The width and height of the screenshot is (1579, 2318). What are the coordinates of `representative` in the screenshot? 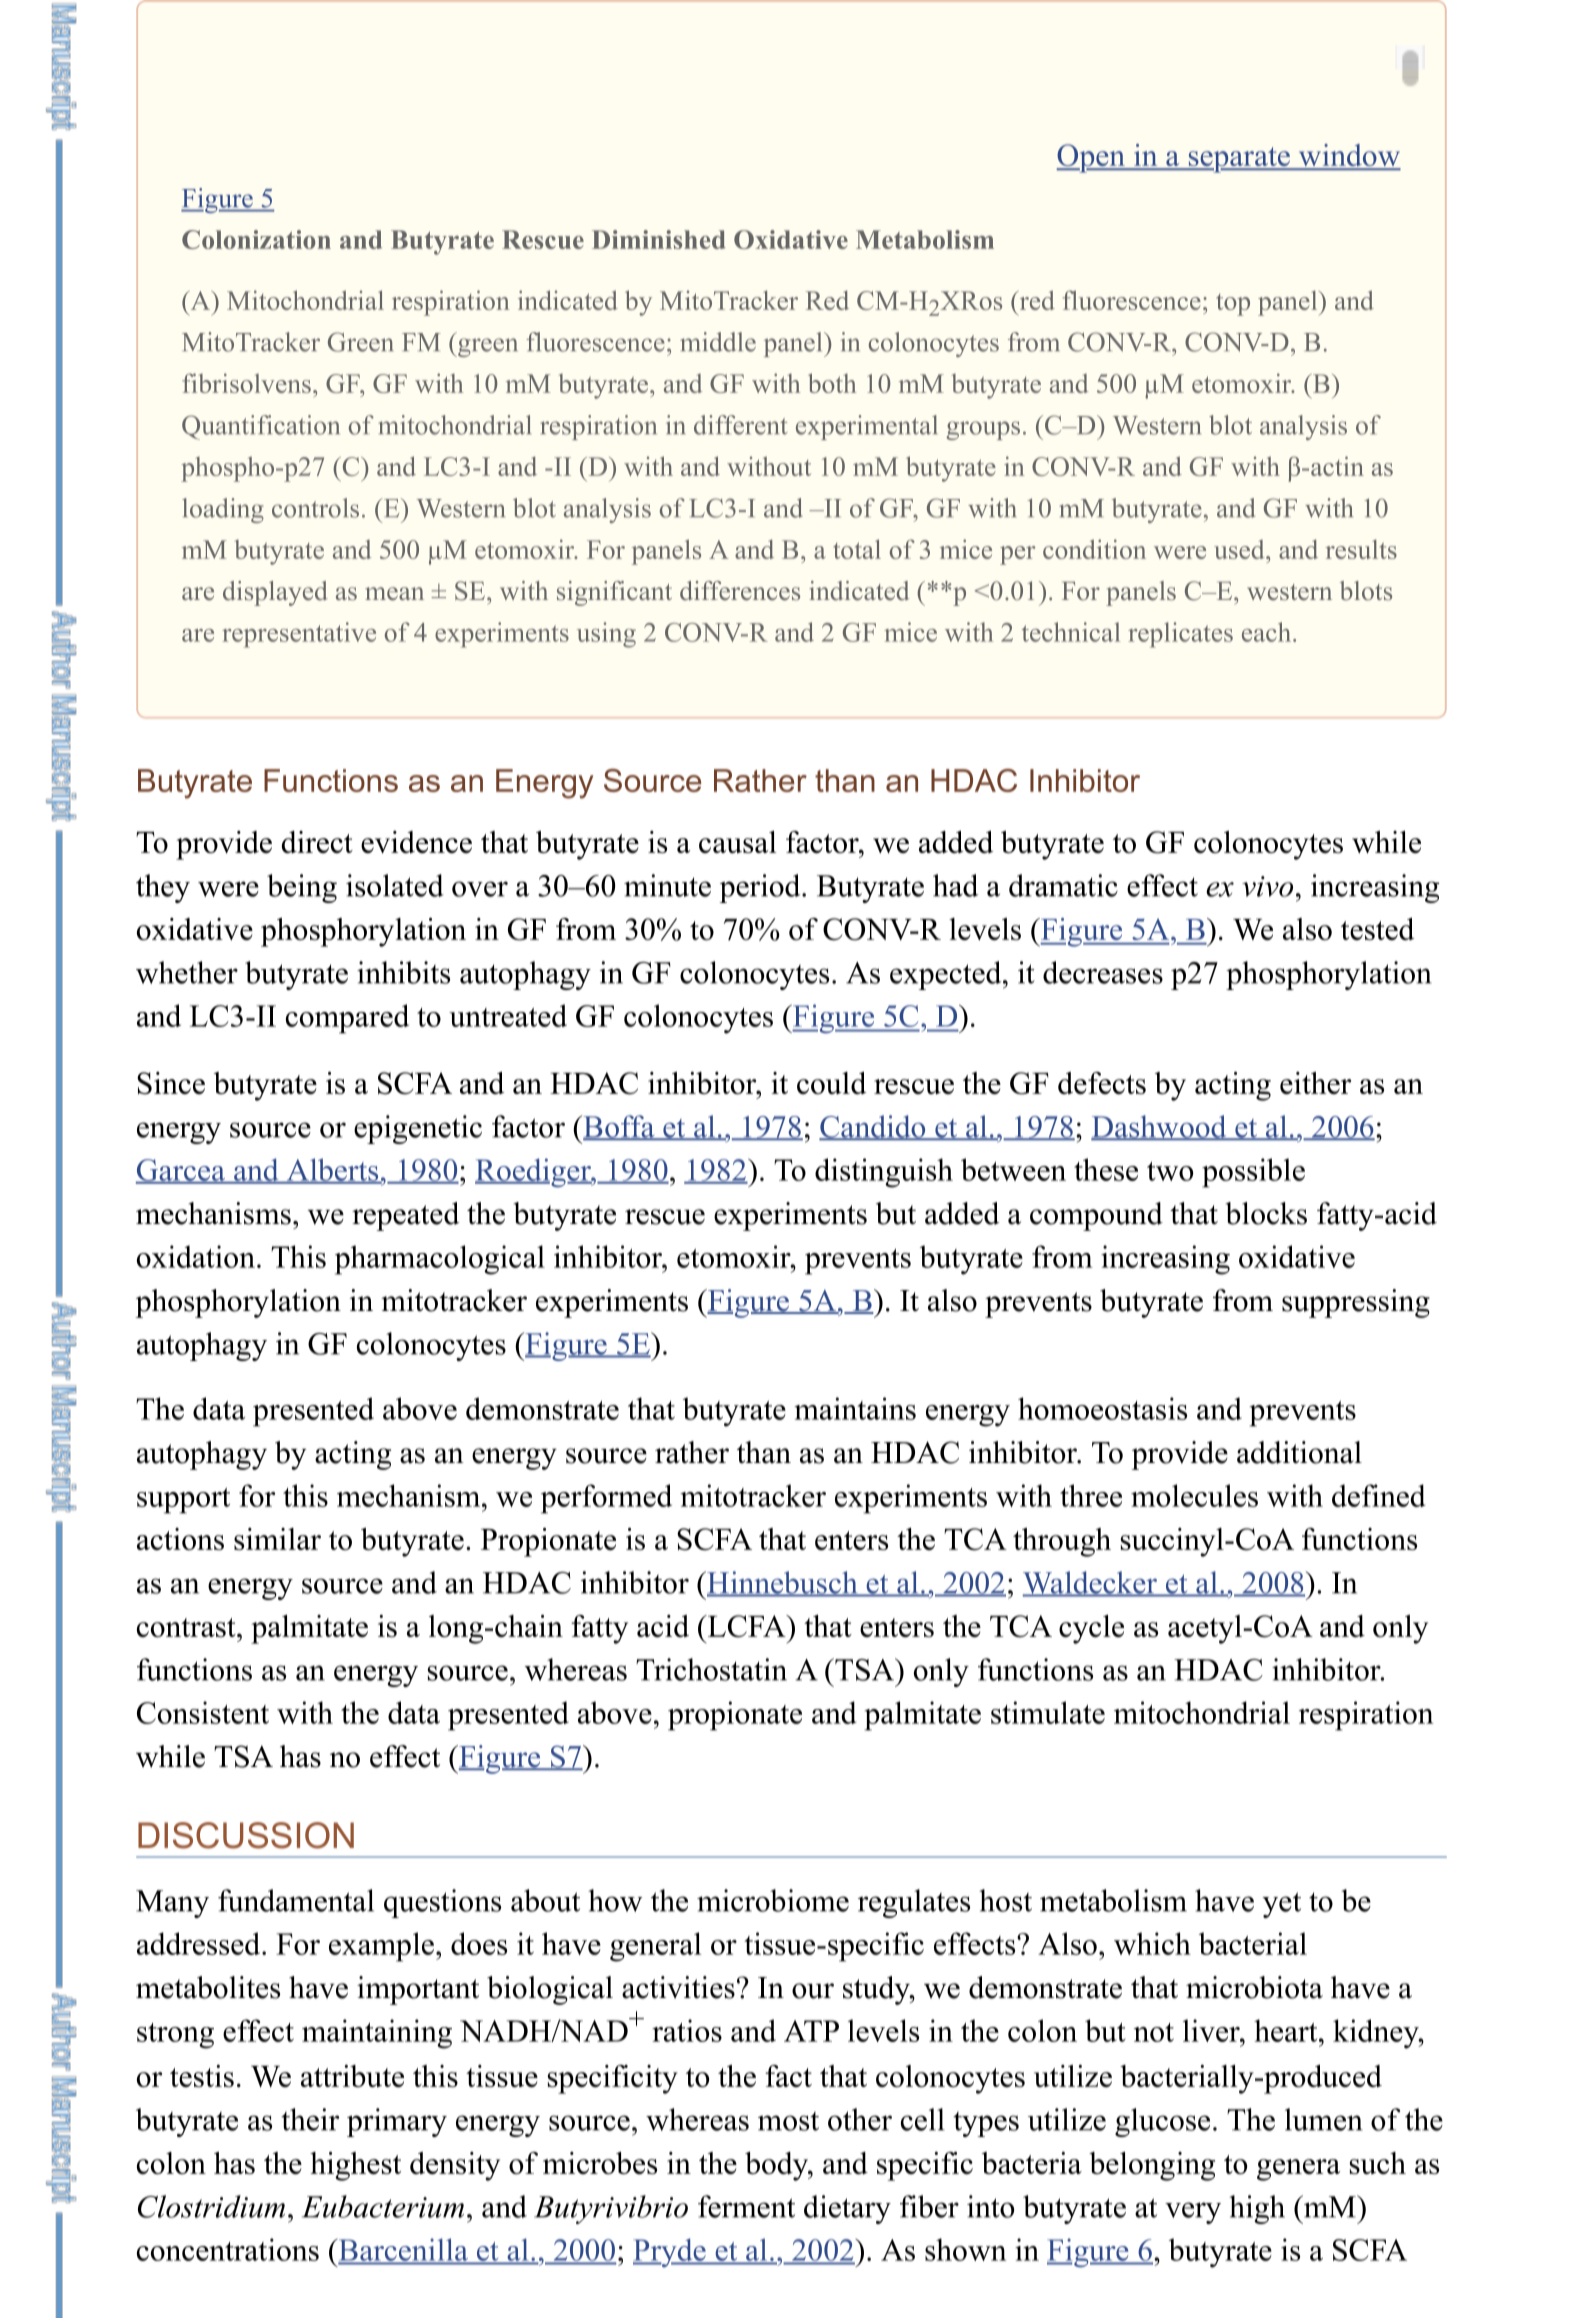 It's located at (299, 635).
